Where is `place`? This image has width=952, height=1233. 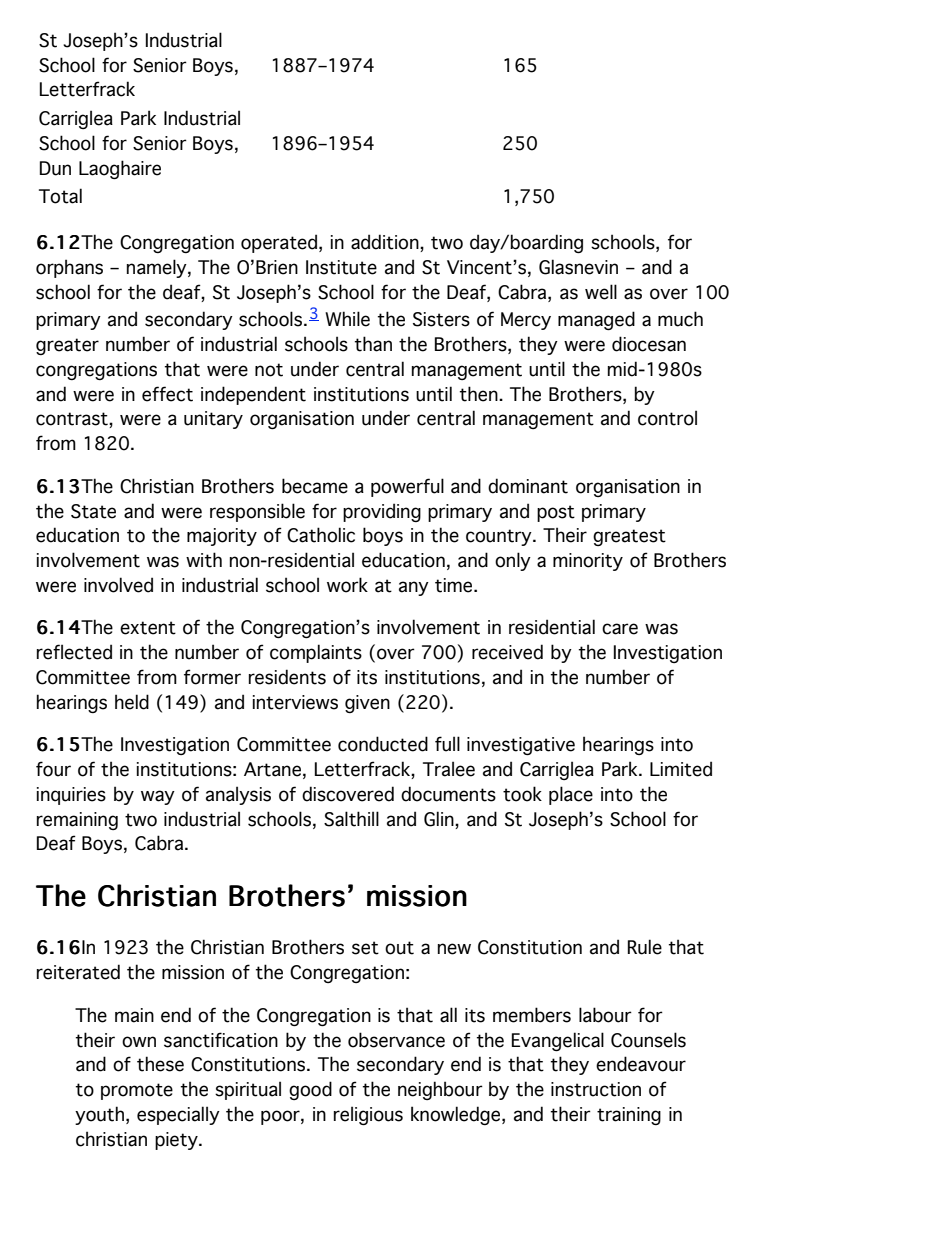
place is located at coordinates (571, 795).
